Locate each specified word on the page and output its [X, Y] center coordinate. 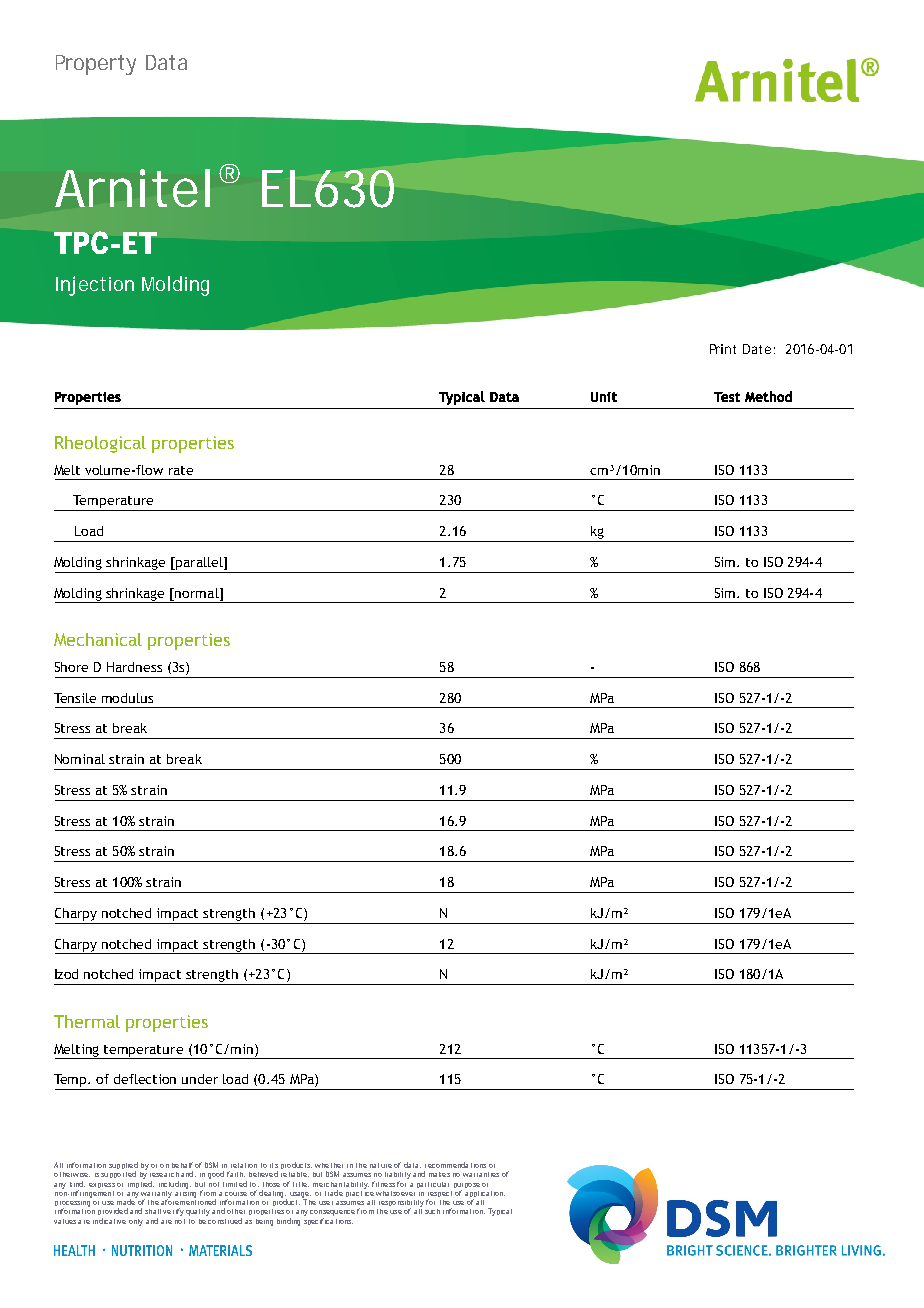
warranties [481, 1174]
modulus [127, 698]
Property [96, 65]
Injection [95, 286]
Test [727, 397]
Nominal [80, 759]
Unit [604, 397]
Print [723, 349]
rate [181, 470]
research [164, 1174]
